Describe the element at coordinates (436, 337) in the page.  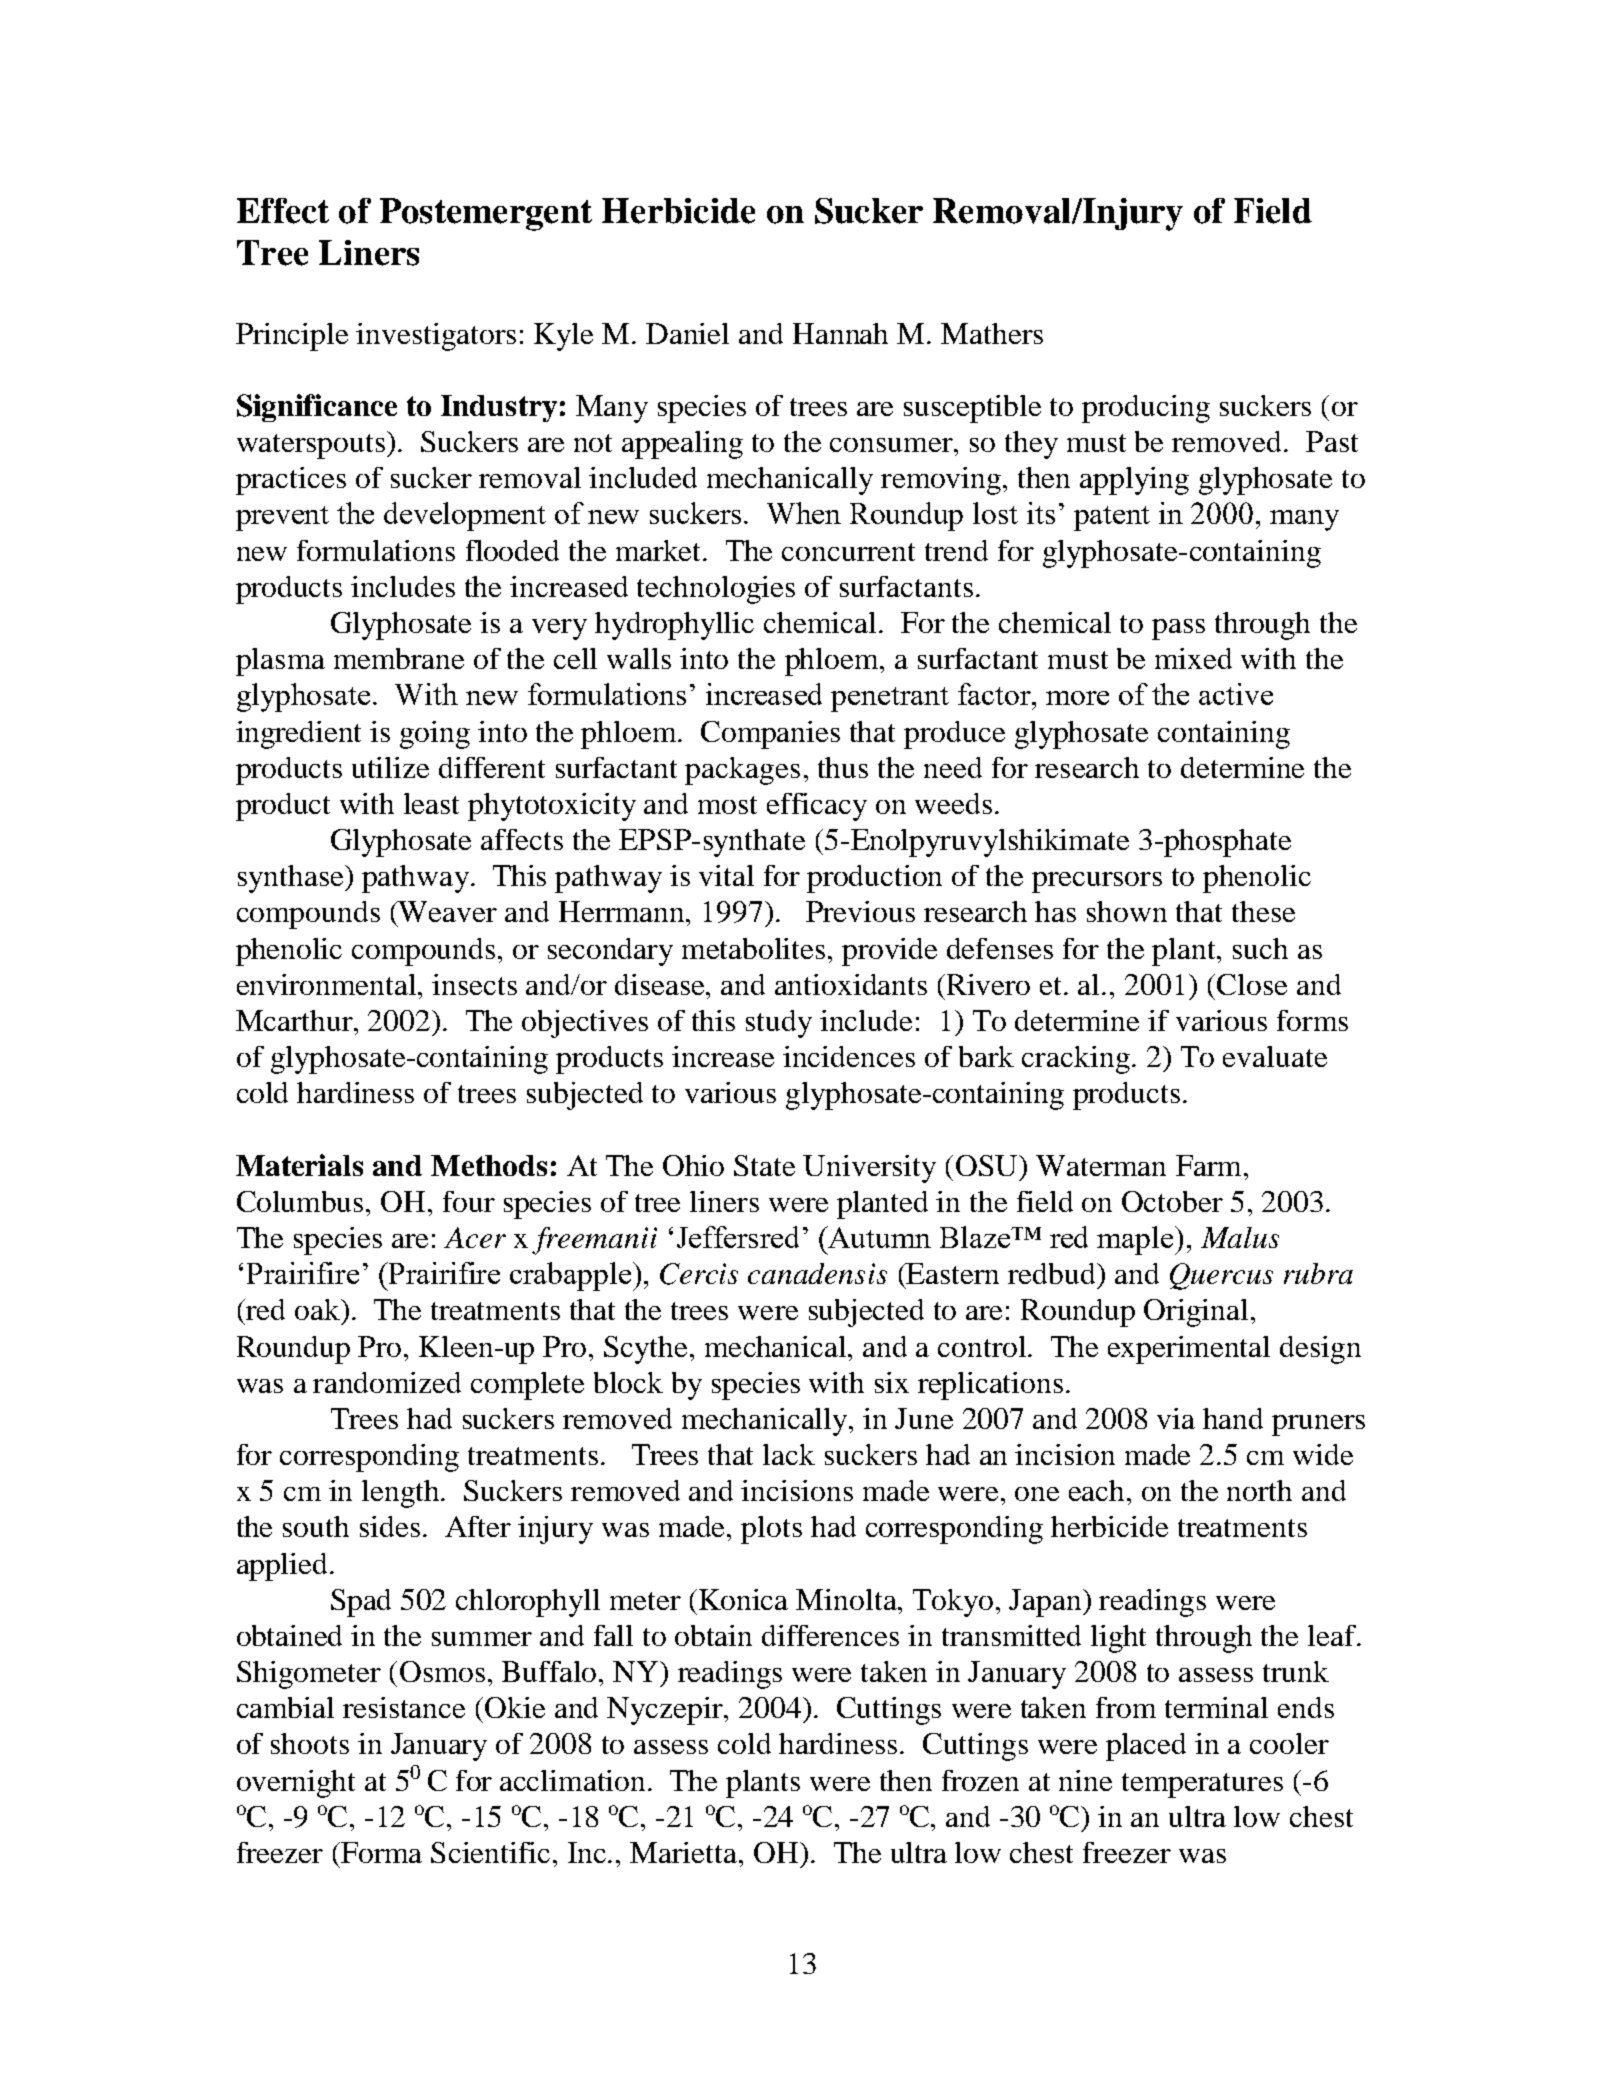
I see `investigators` at that location.
